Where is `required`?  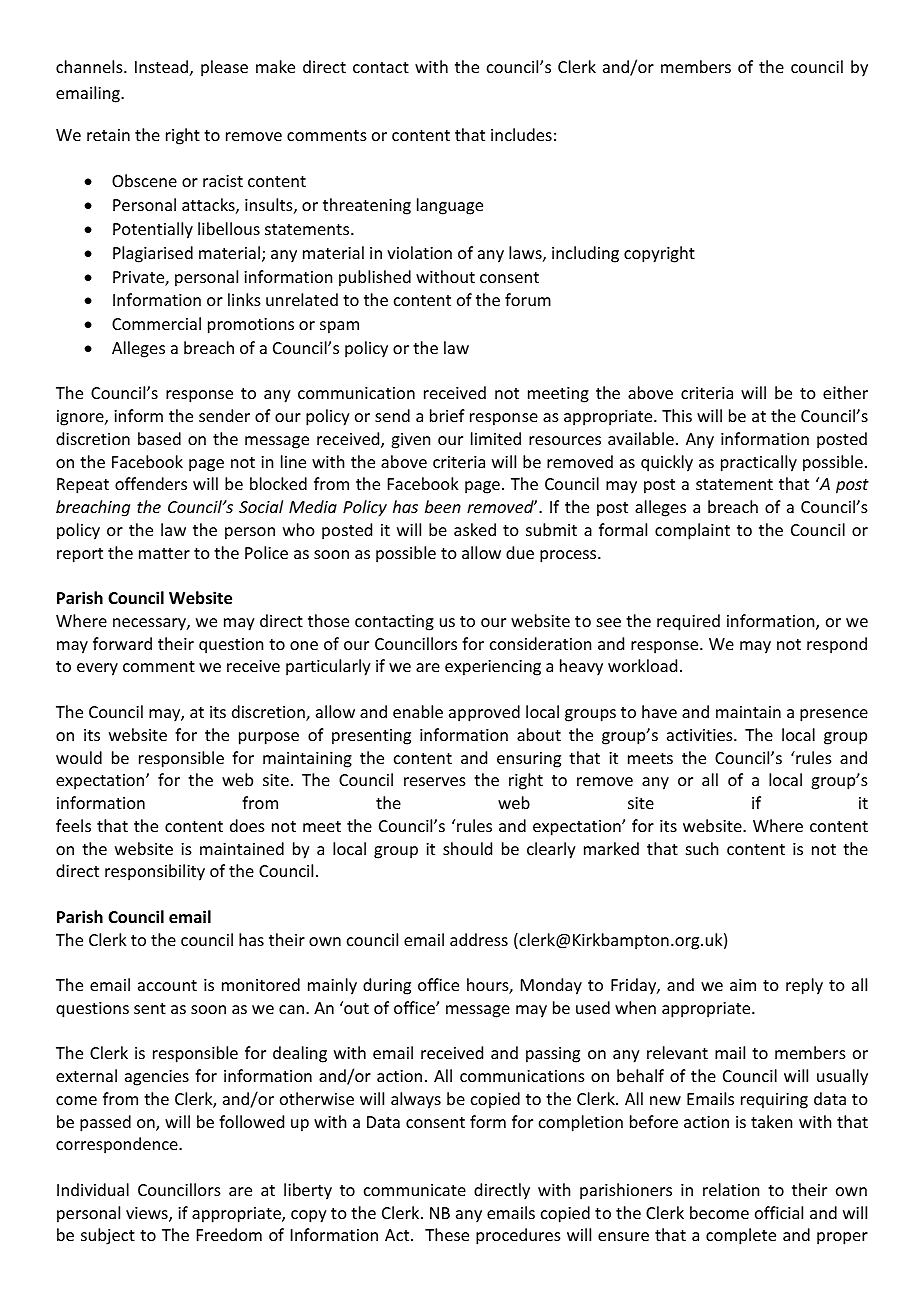
required is located at coordinates (688, 622).
